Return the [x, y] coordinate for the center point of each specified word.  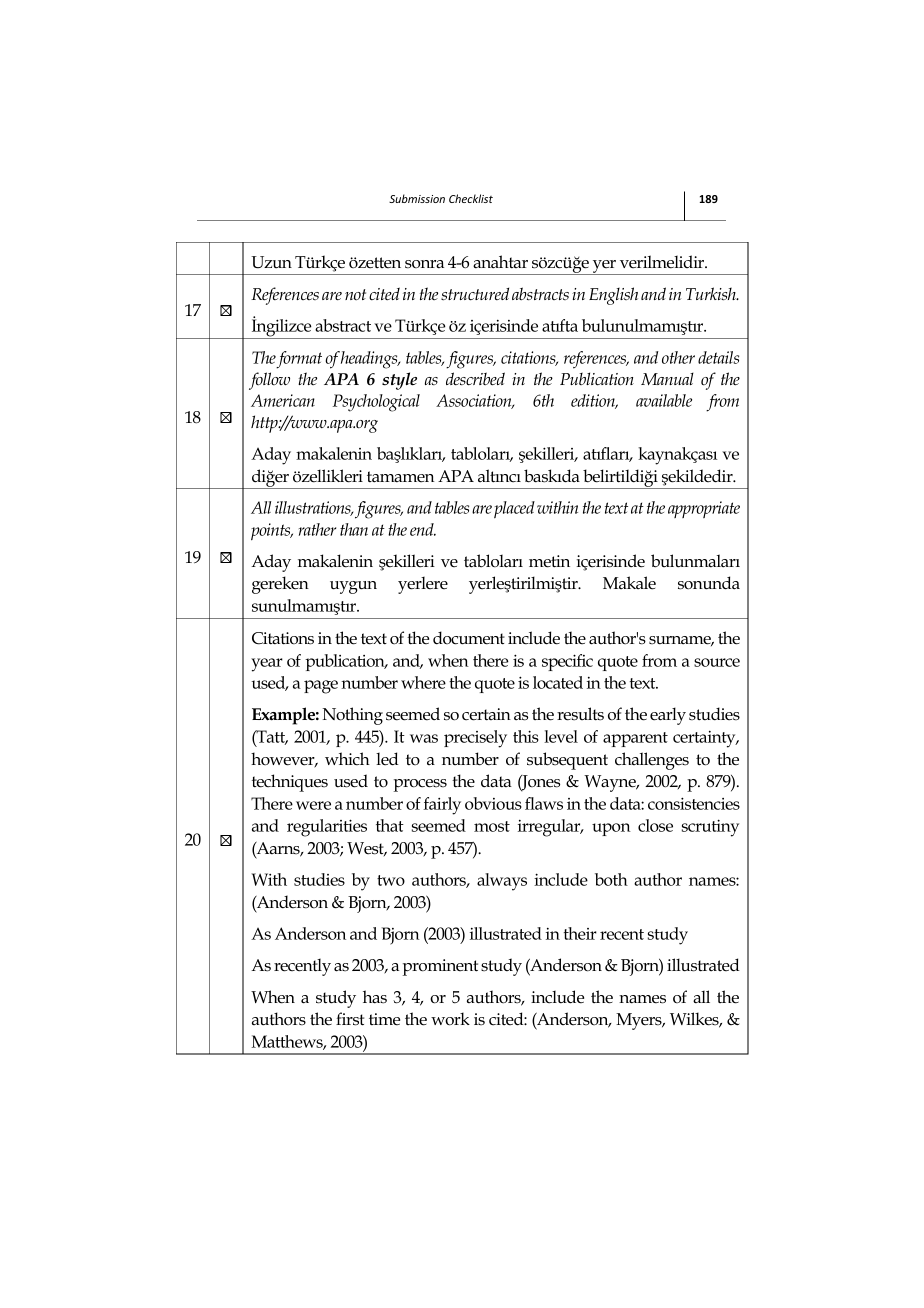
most [492, 826]
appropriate [704, 509]
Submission [417, 198]
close [655, 825]
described [475, 379]
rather [317, 529]
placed [514, 509]
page [321, 687]
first [350, 1019]
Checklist [471, 198]
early [668, 716]
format [299, 360]
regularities [327, 828]
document [469, 638]
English [613, 296]
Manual [667, 378]
